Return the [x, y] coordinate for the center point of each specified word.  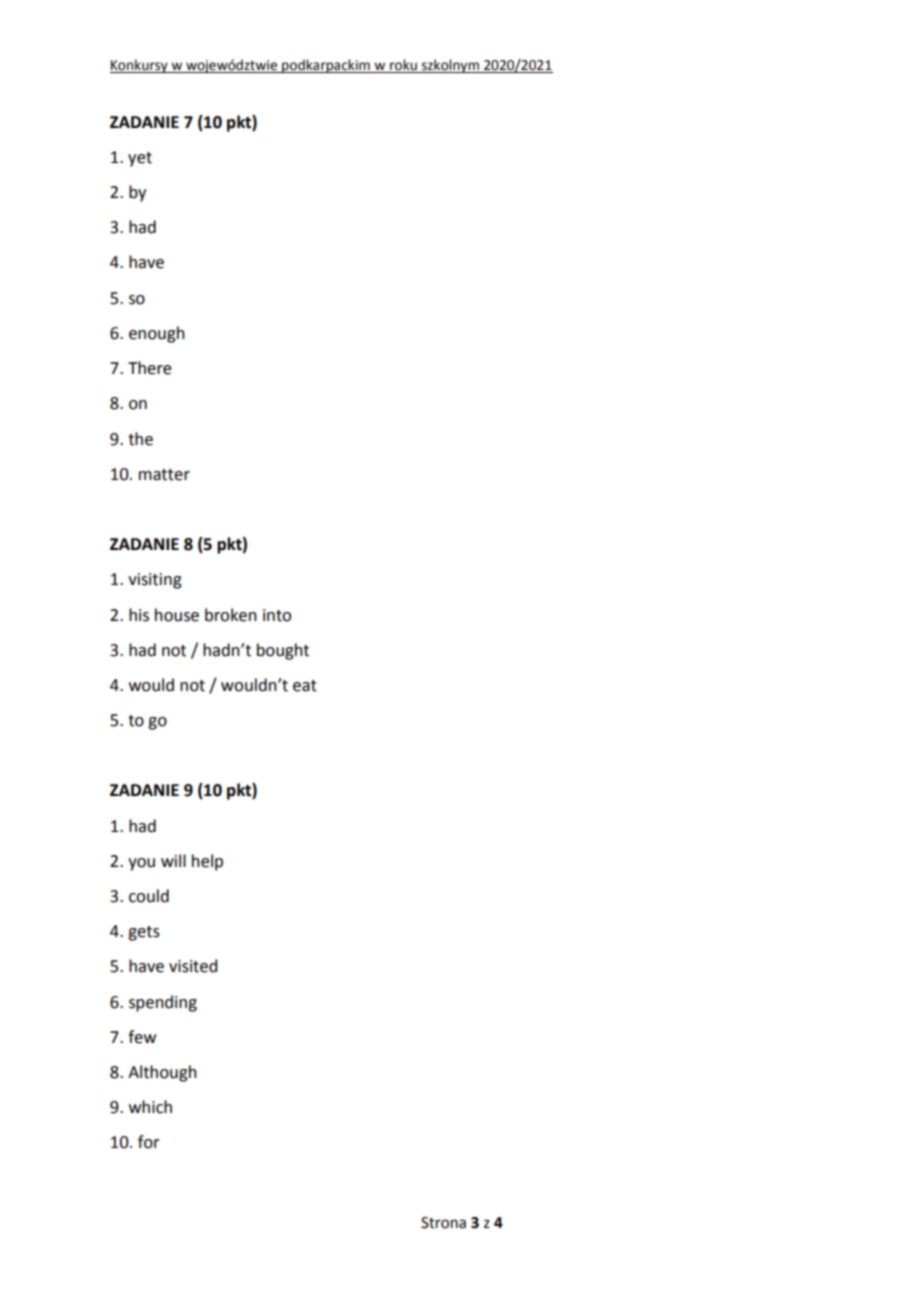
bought [283, 651]
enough [157, 334]
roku [403, 66]
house [177, 615]
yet [140, 159]
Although [162, 1073]
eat [305, 686]
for [149, 1142]
